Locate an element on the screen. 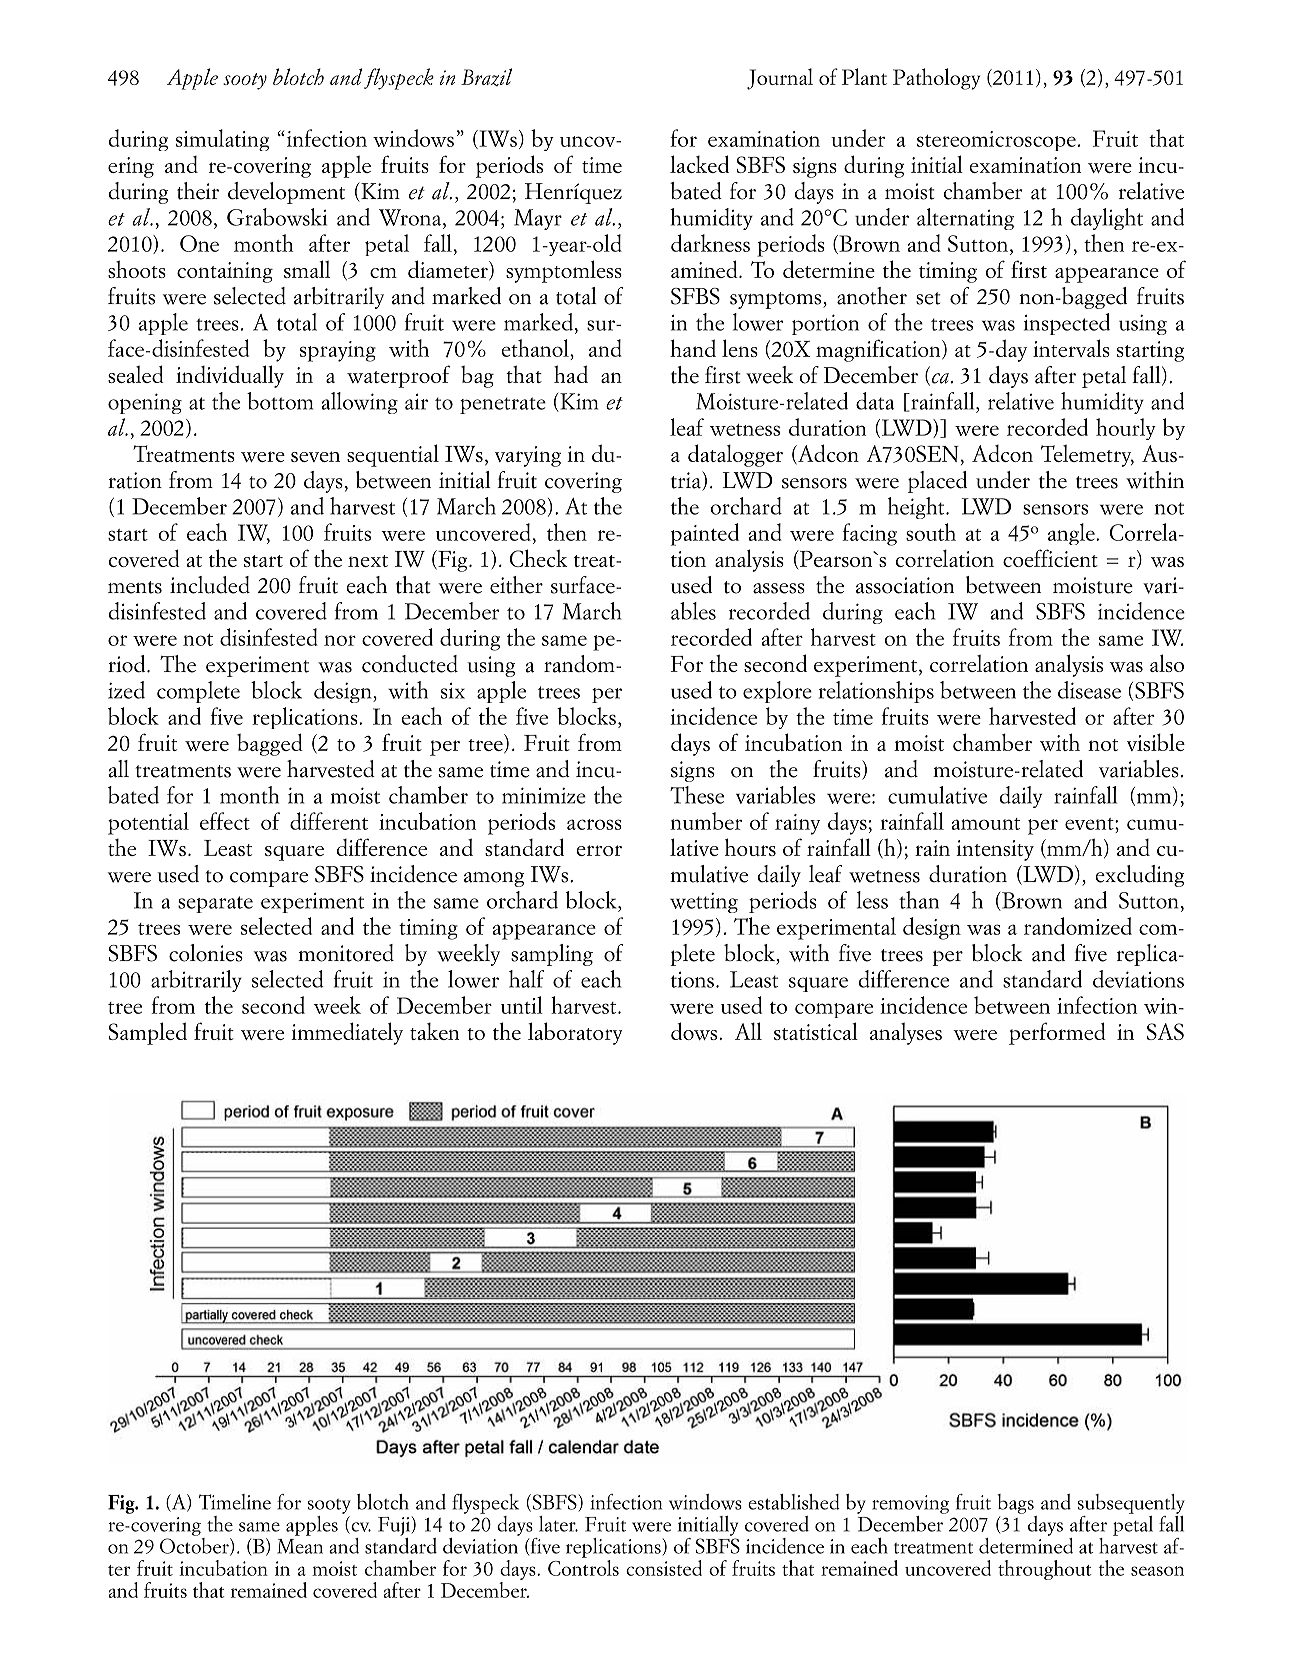 The image size is (1291, 1677). performed is located at coordinates (1057, 1033).
